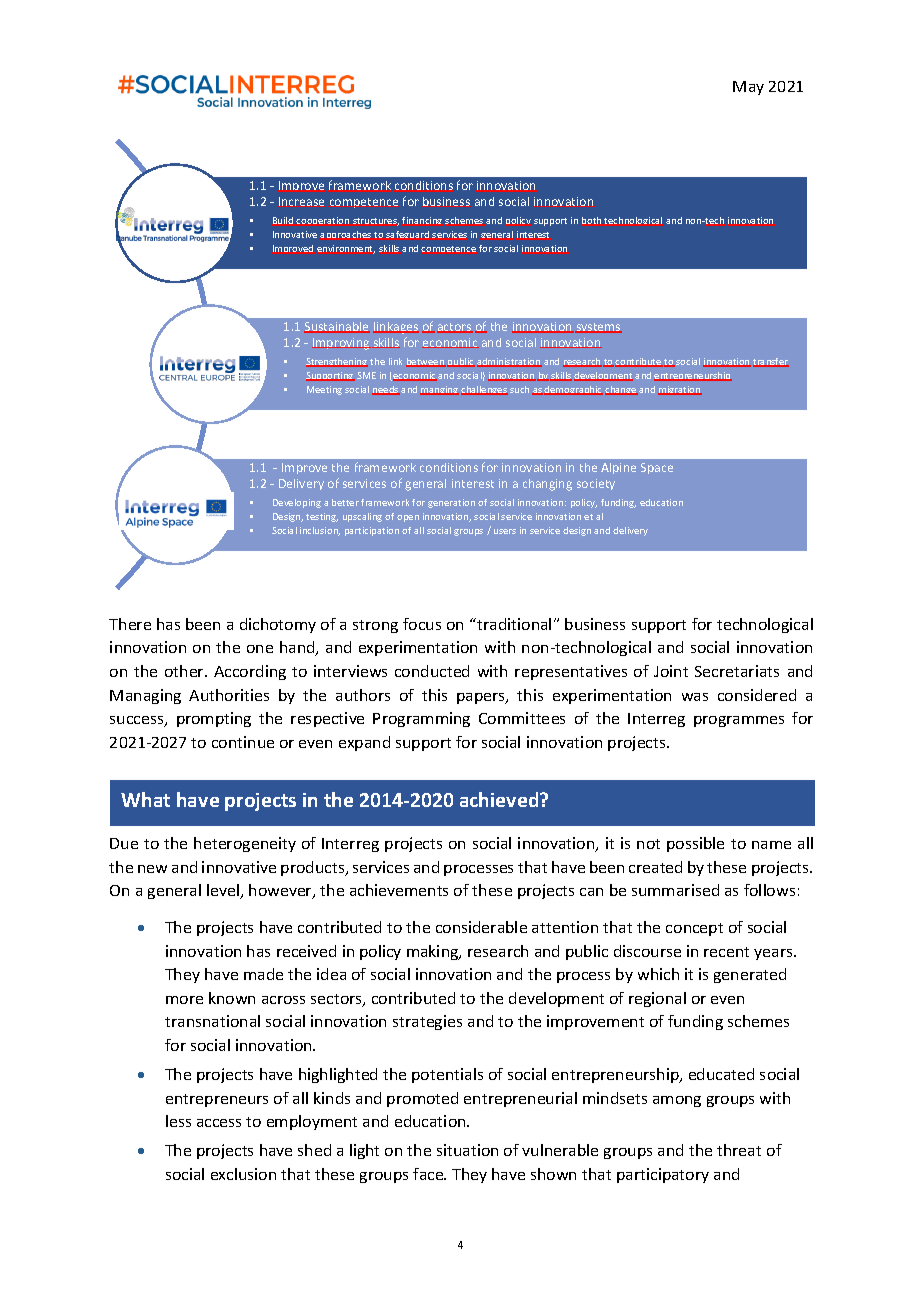 The image size is (924, 1308). What do you see at coordinates (301, 201) in the page?
I see `Increase` at bounding box center [301, 201].
